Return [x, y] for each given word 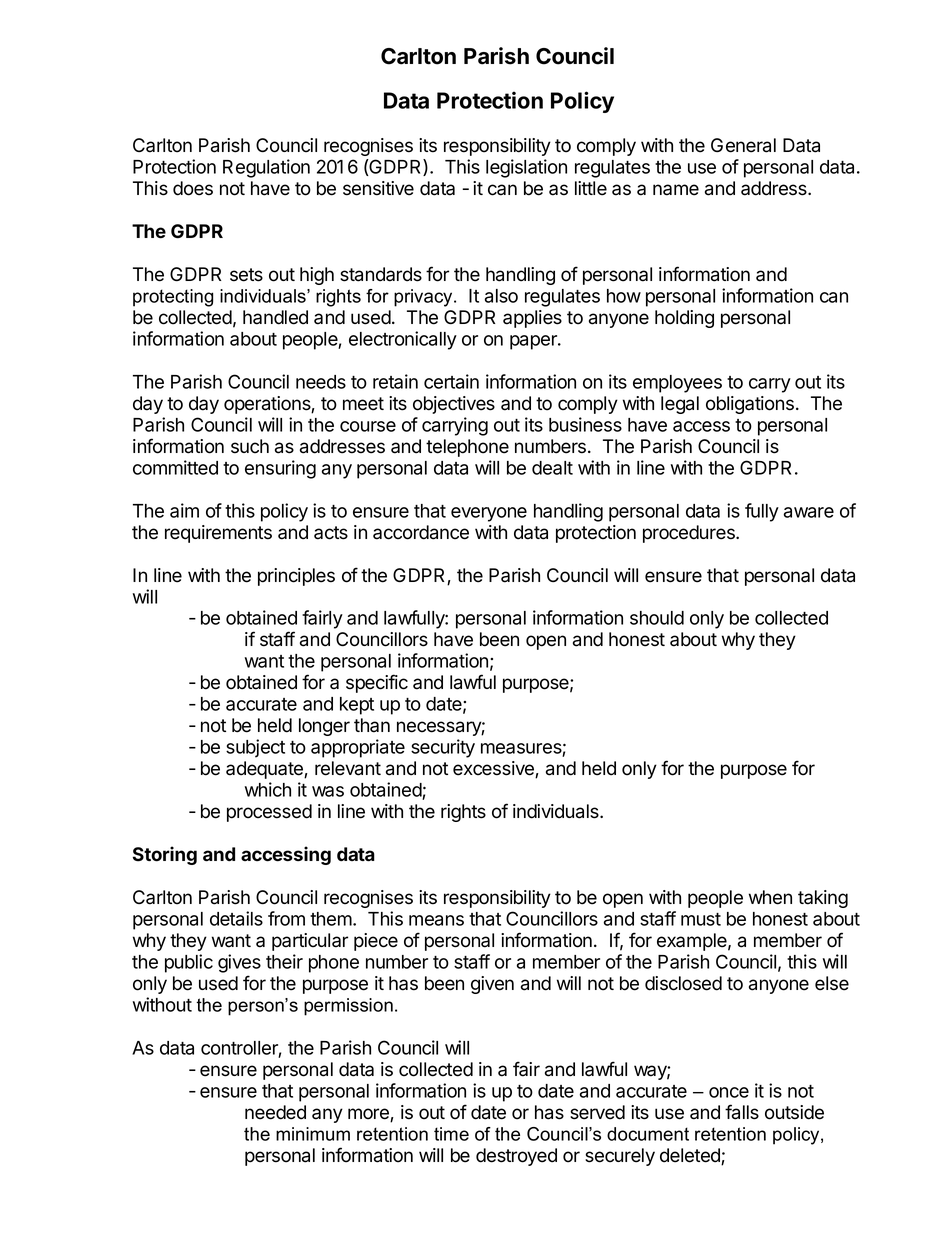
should [657, 618]
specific [377, 683]
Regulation [266, 168]
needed [275, 1112]
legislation [526, 168]
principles [296, 577]
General [743, 145]
